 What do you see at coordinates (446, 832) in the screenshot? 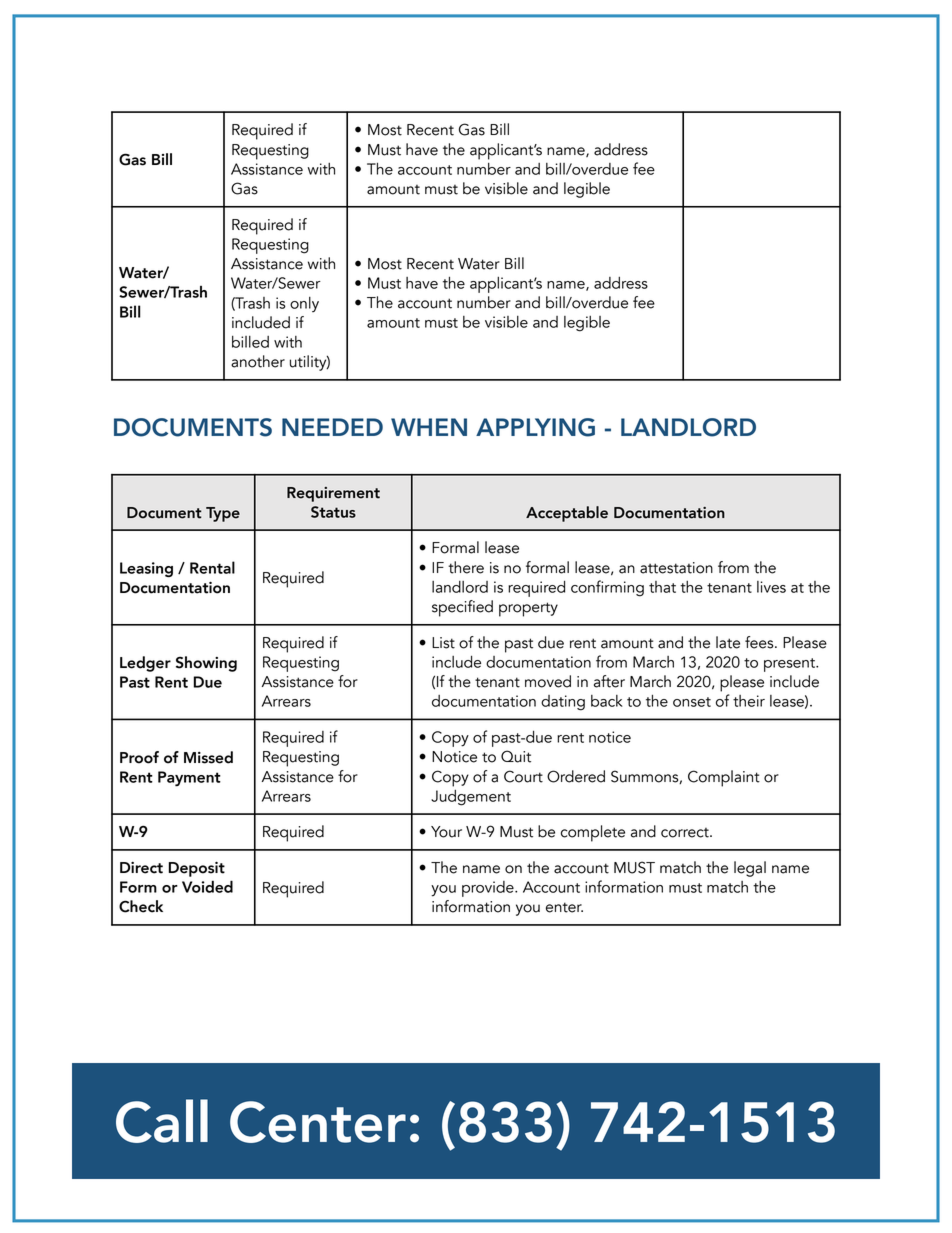
I see `Your` at bounding box center [446, 832].
